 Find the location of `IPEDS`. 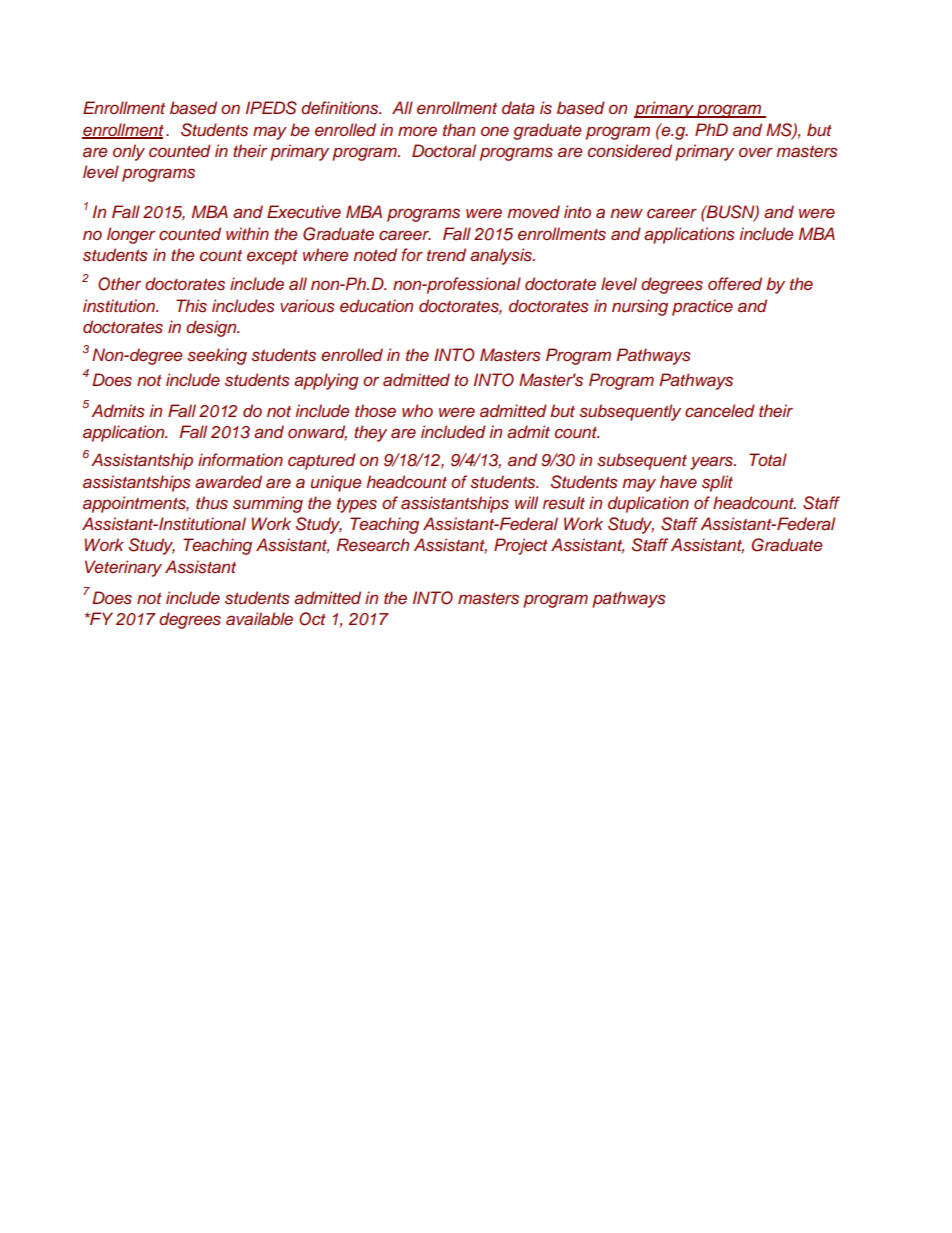

IPEDS is located at coordinates (271, 108).
